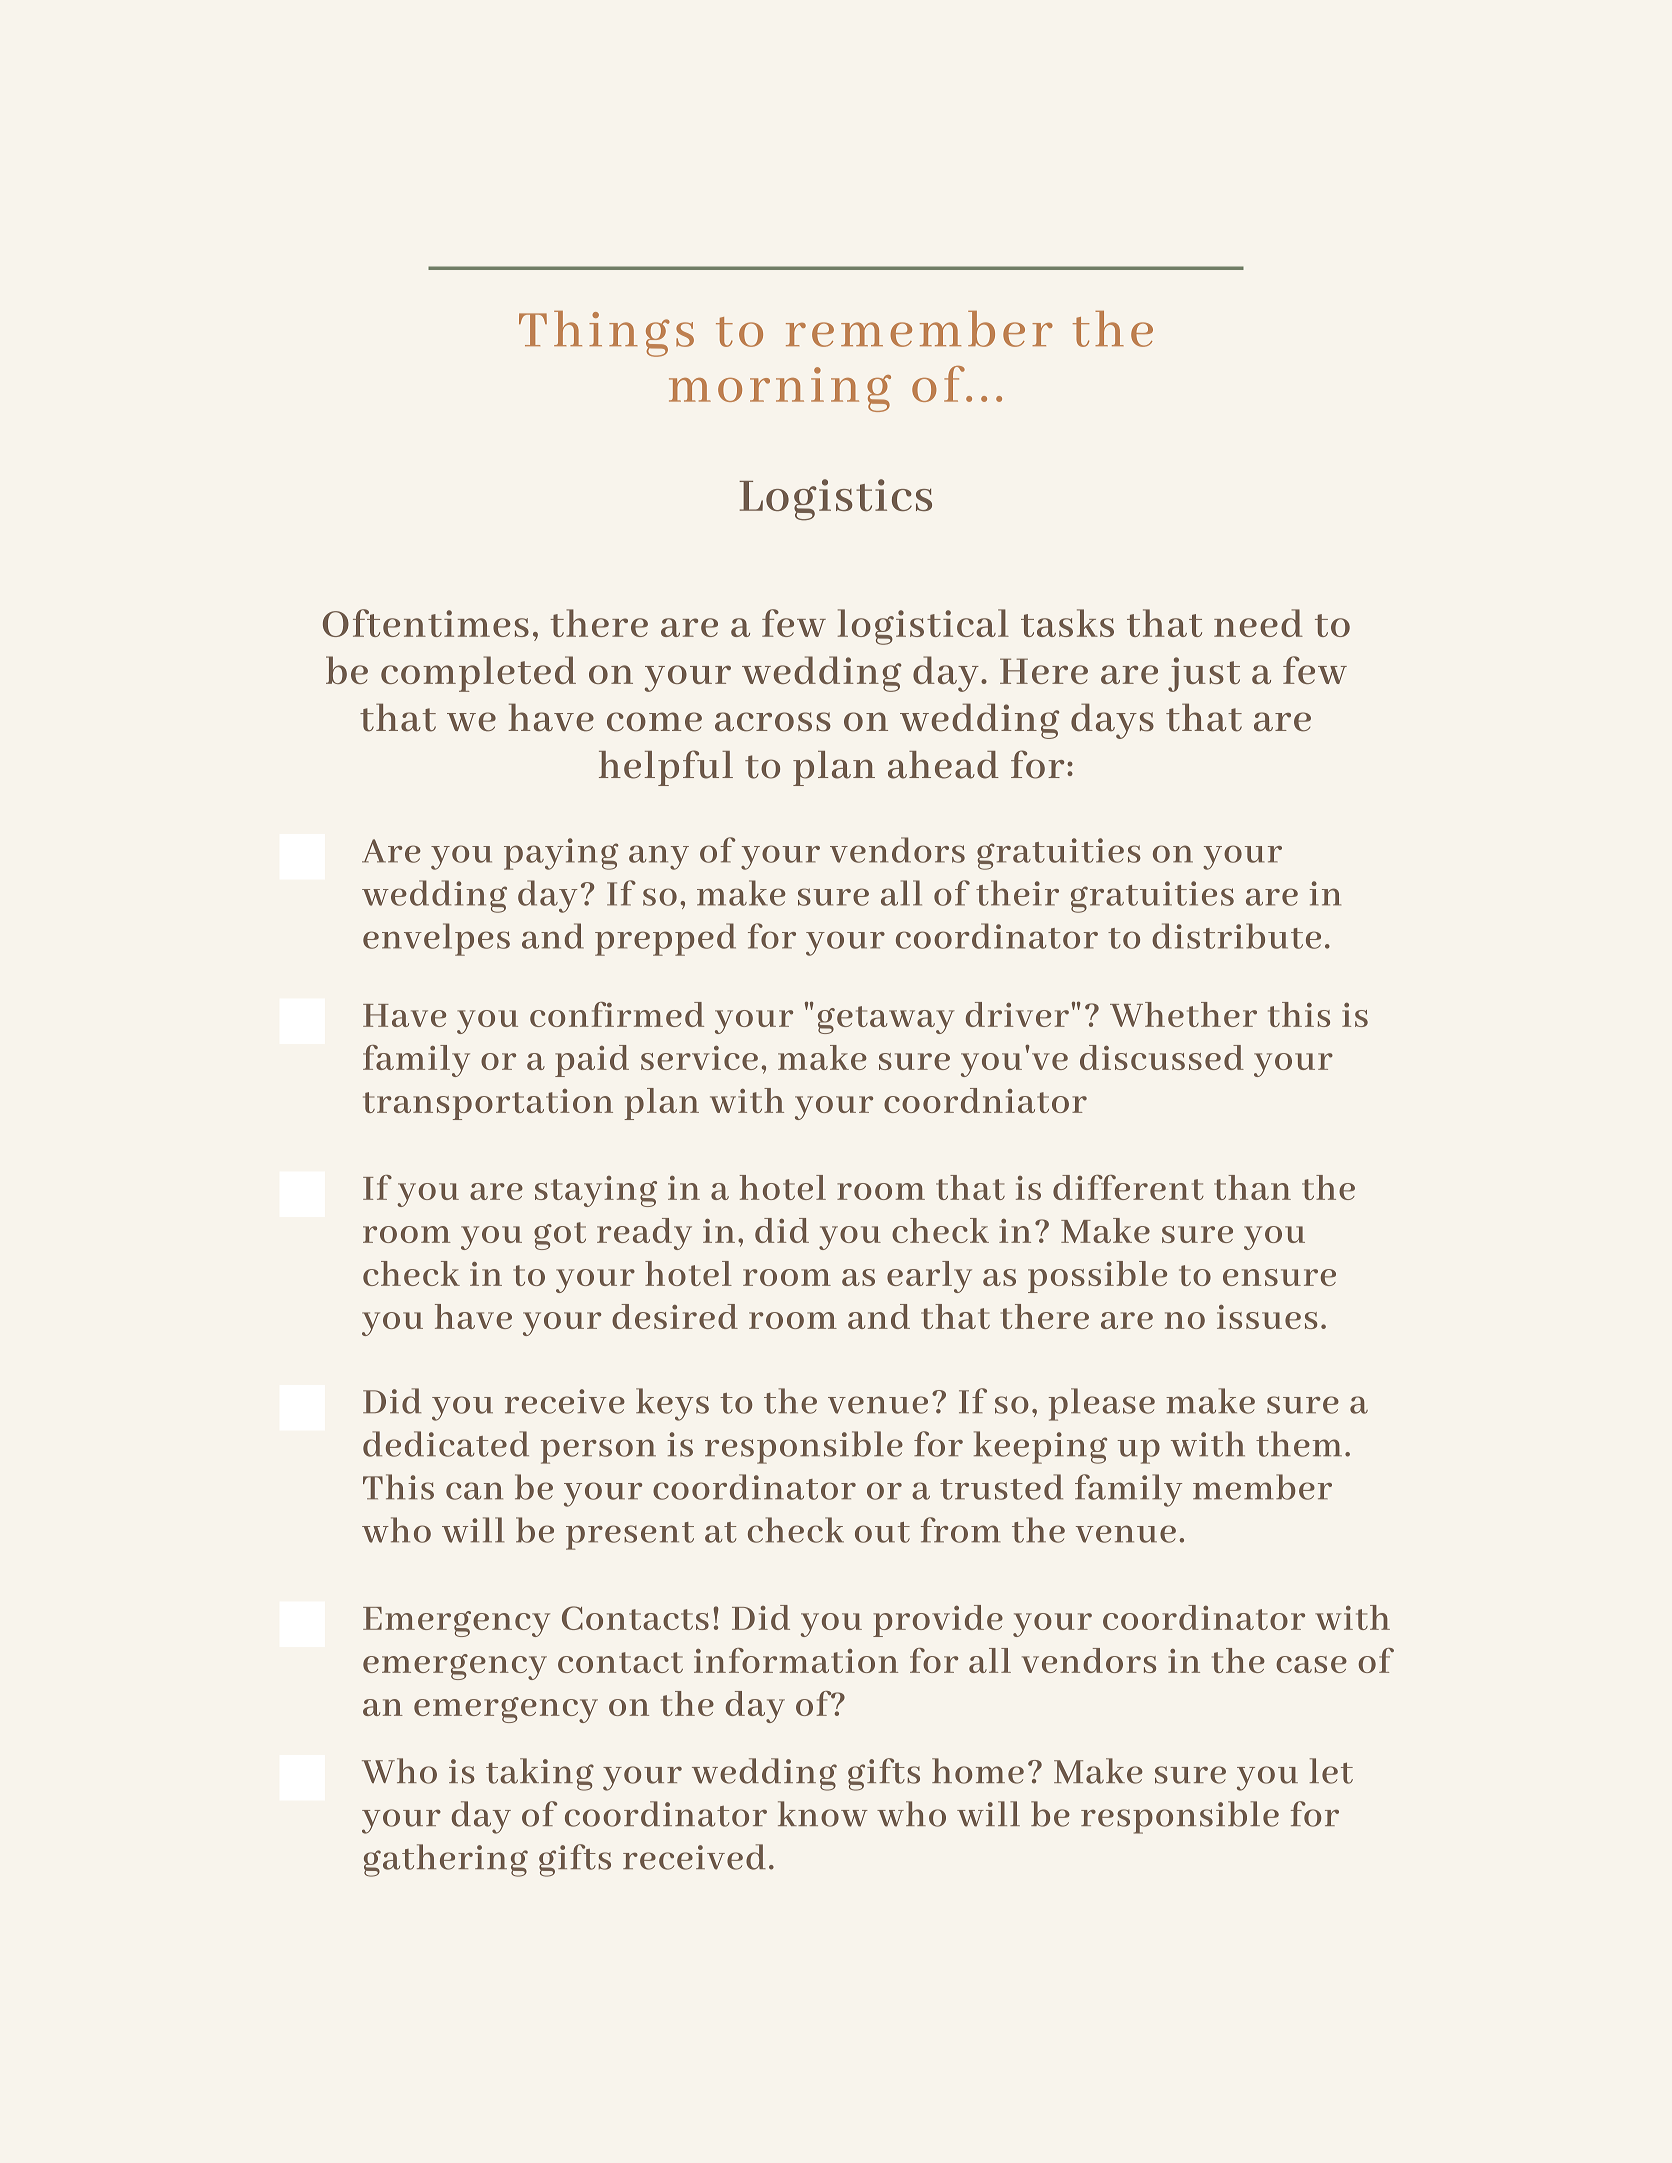  I want to click on Things, so click(606, 334).
